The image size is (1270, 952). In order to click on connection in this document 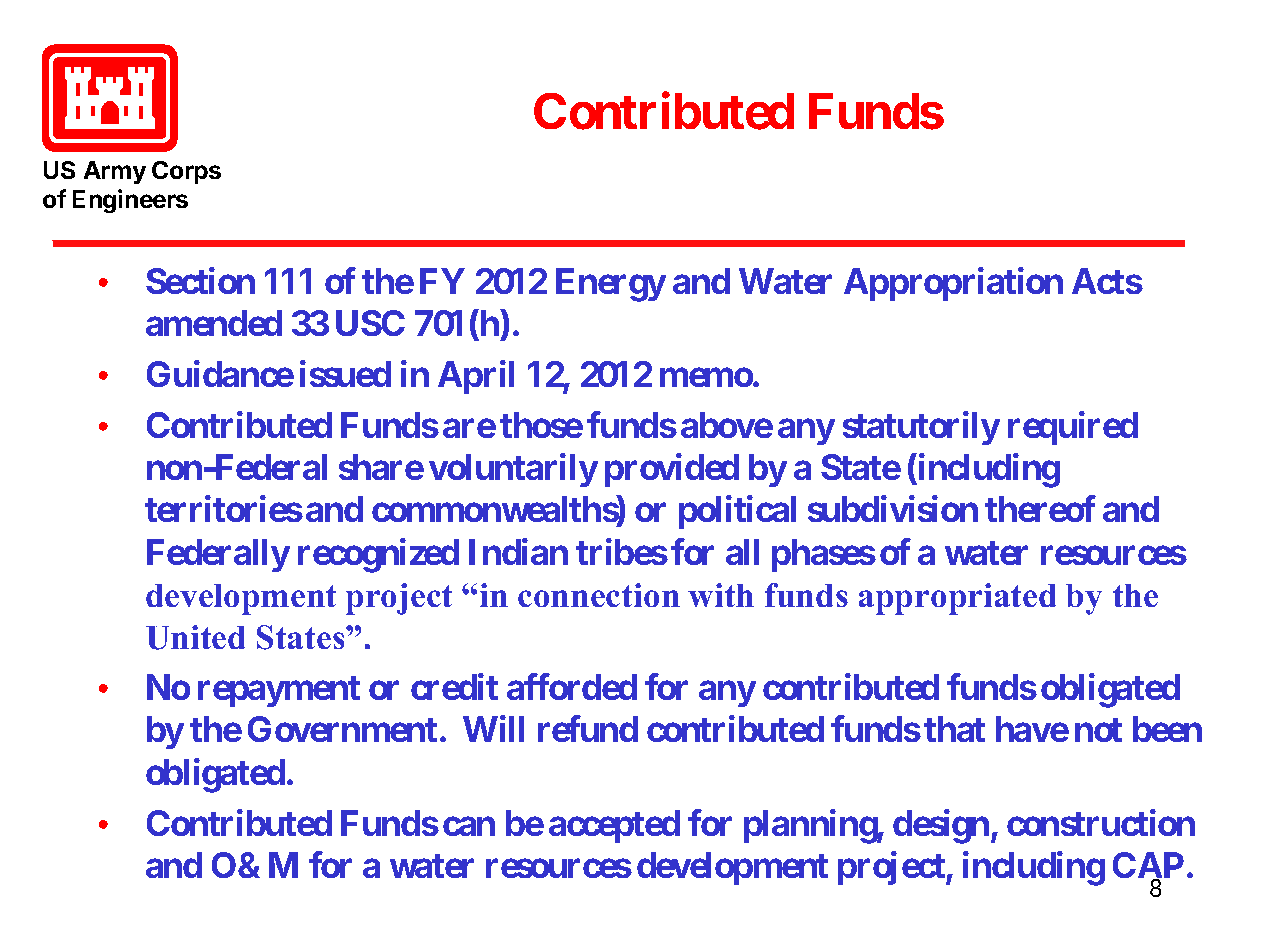, I will do `click(599, 595)`.
